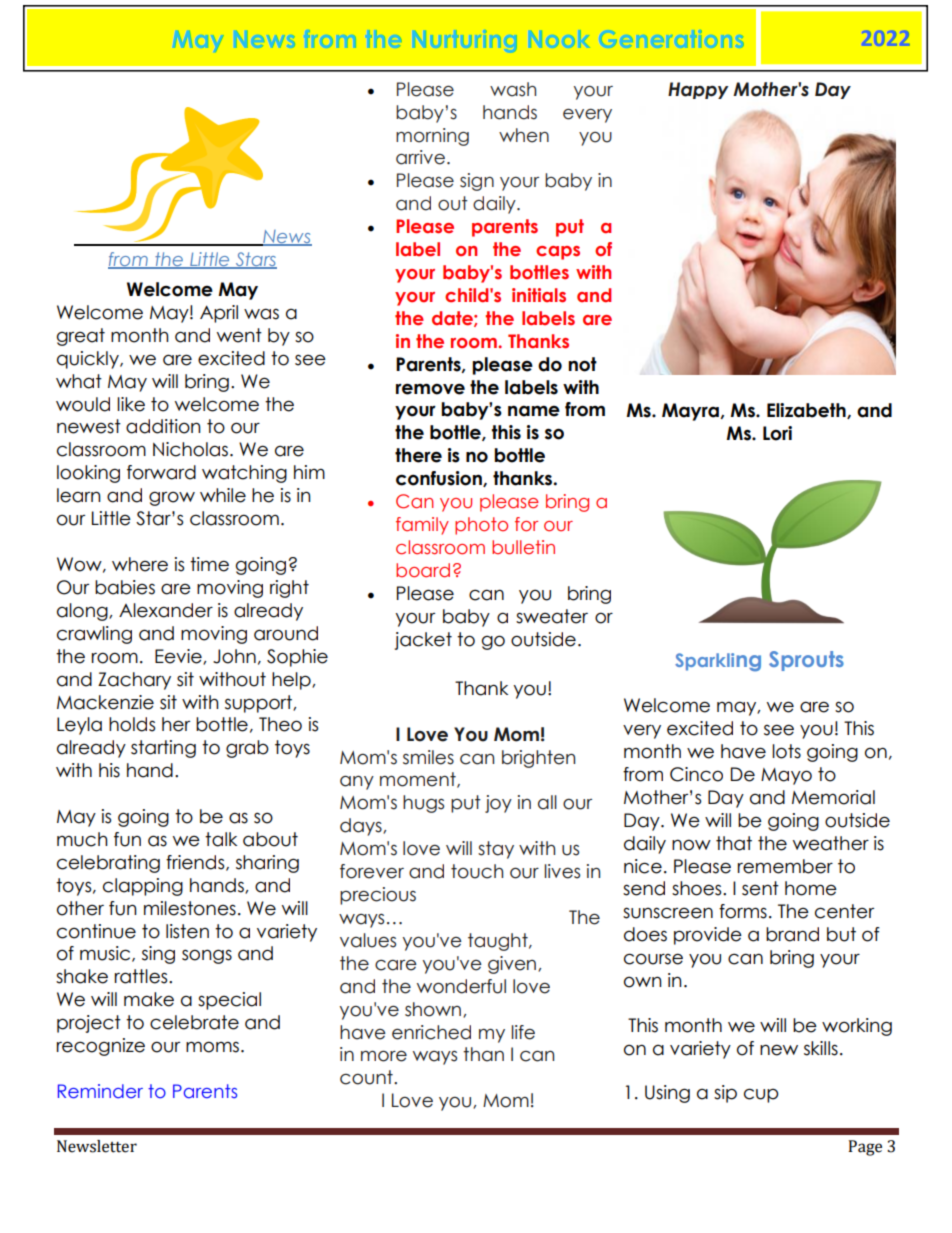 The image size is (952, 1233). I want to click on Elizabeth, so click(807, 411).
